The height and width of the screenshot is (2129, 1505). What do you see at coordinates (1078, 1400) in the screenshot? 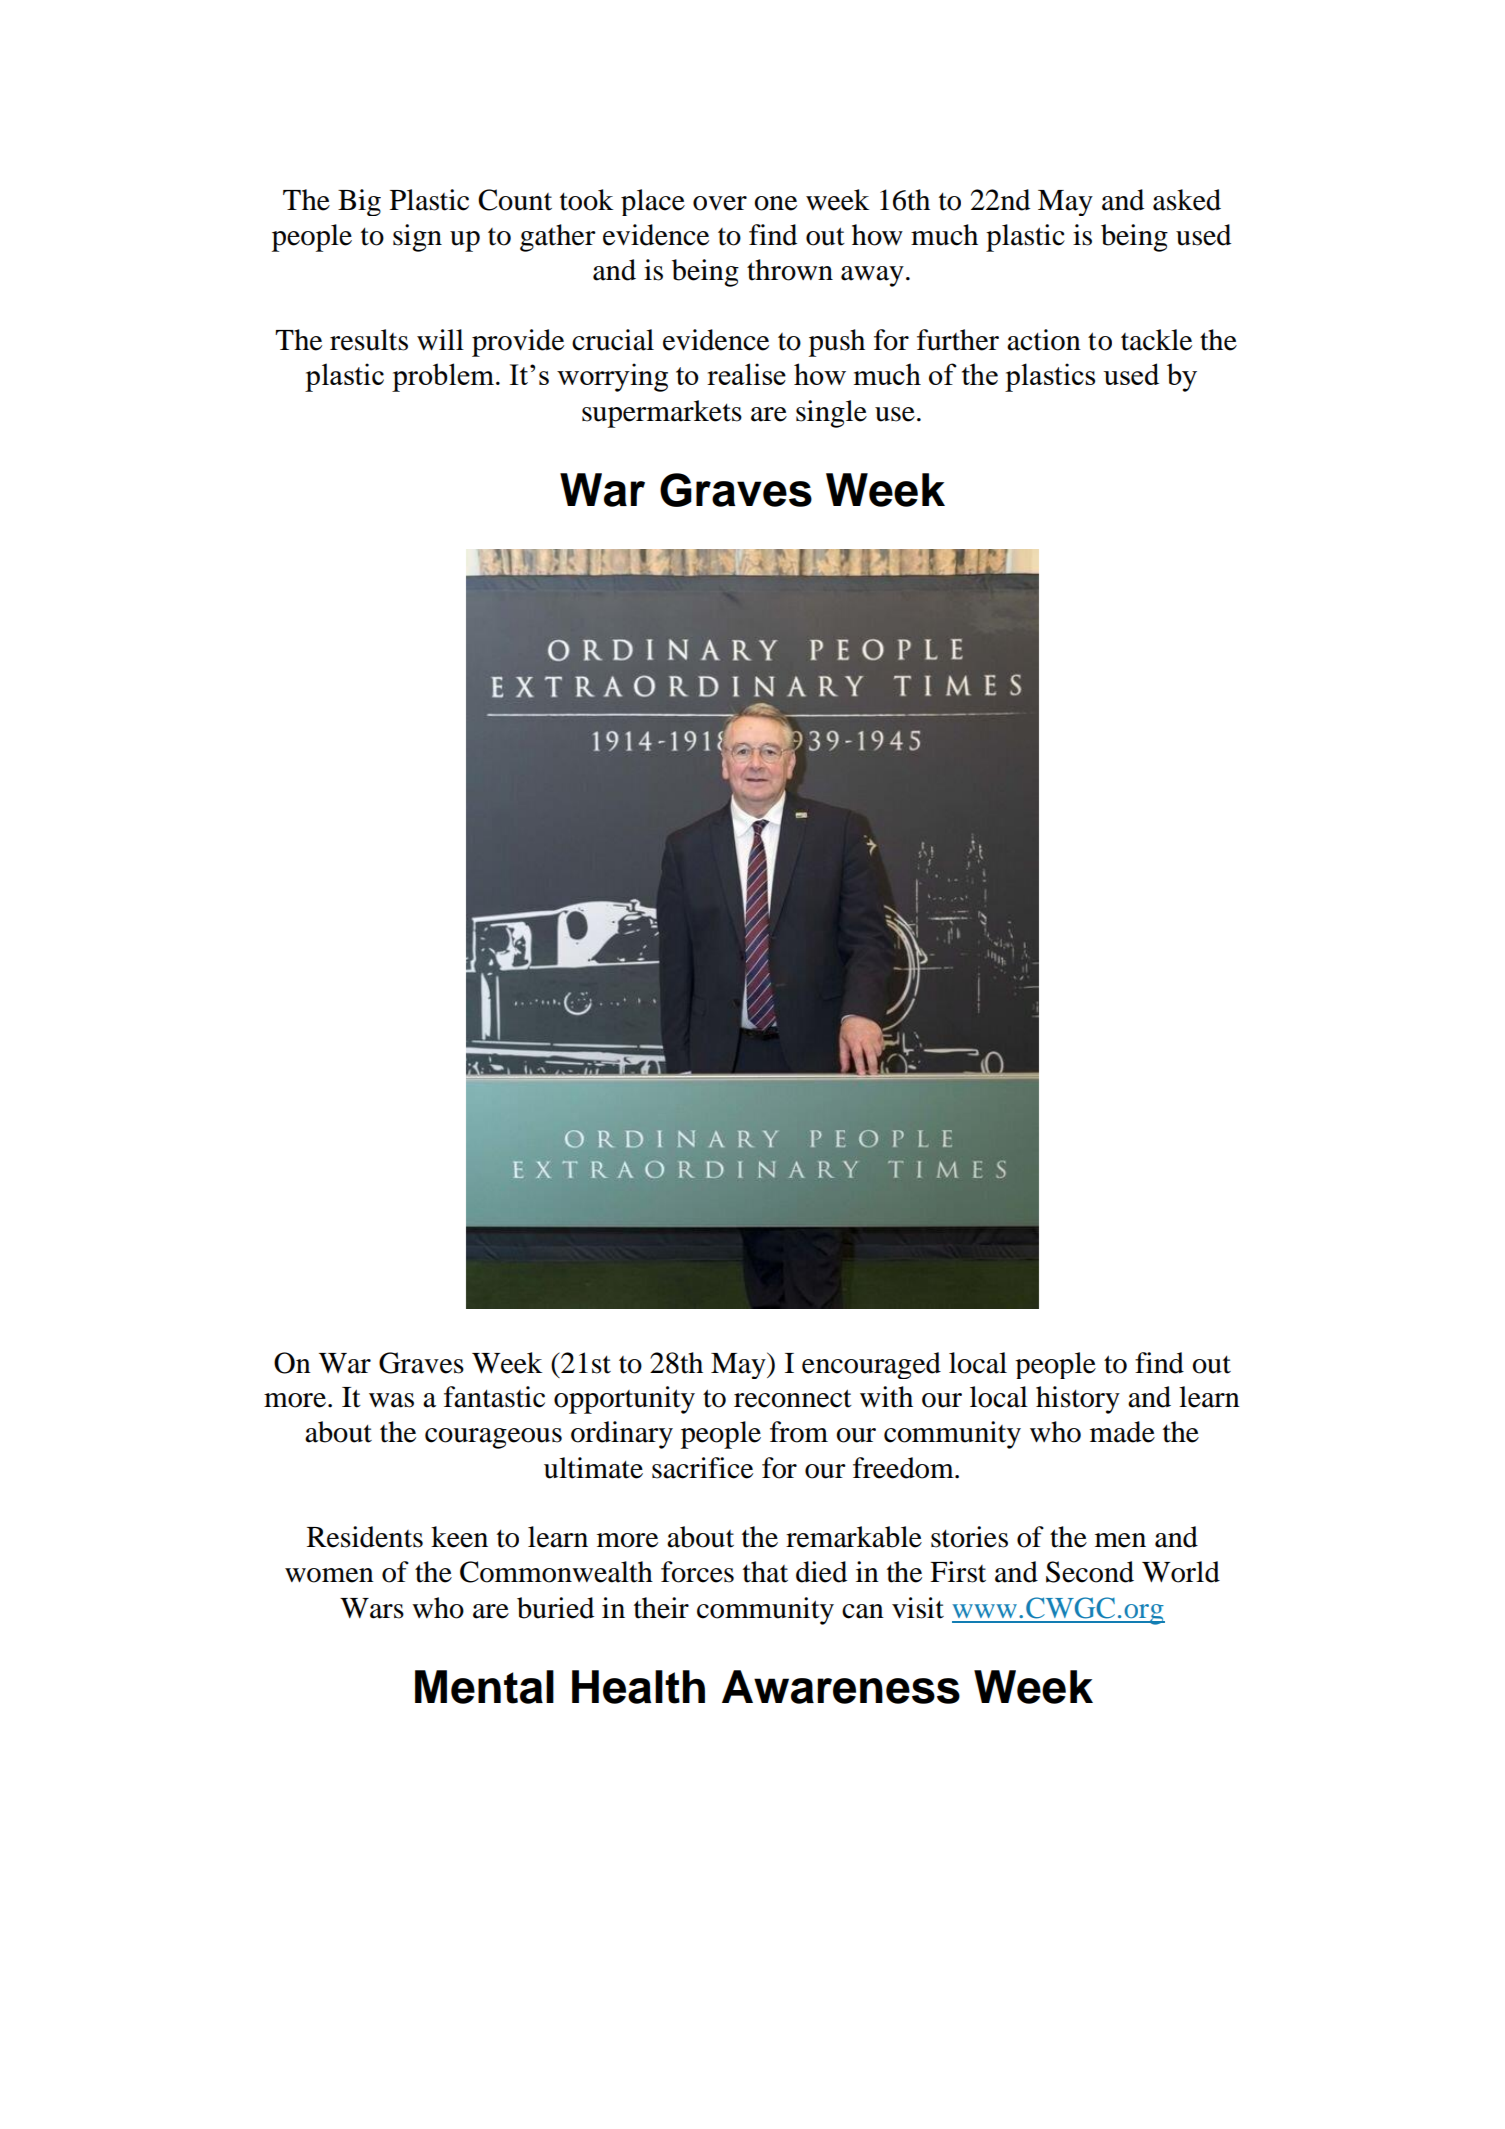
I see `history` at bounding box center [1078, 1400].
